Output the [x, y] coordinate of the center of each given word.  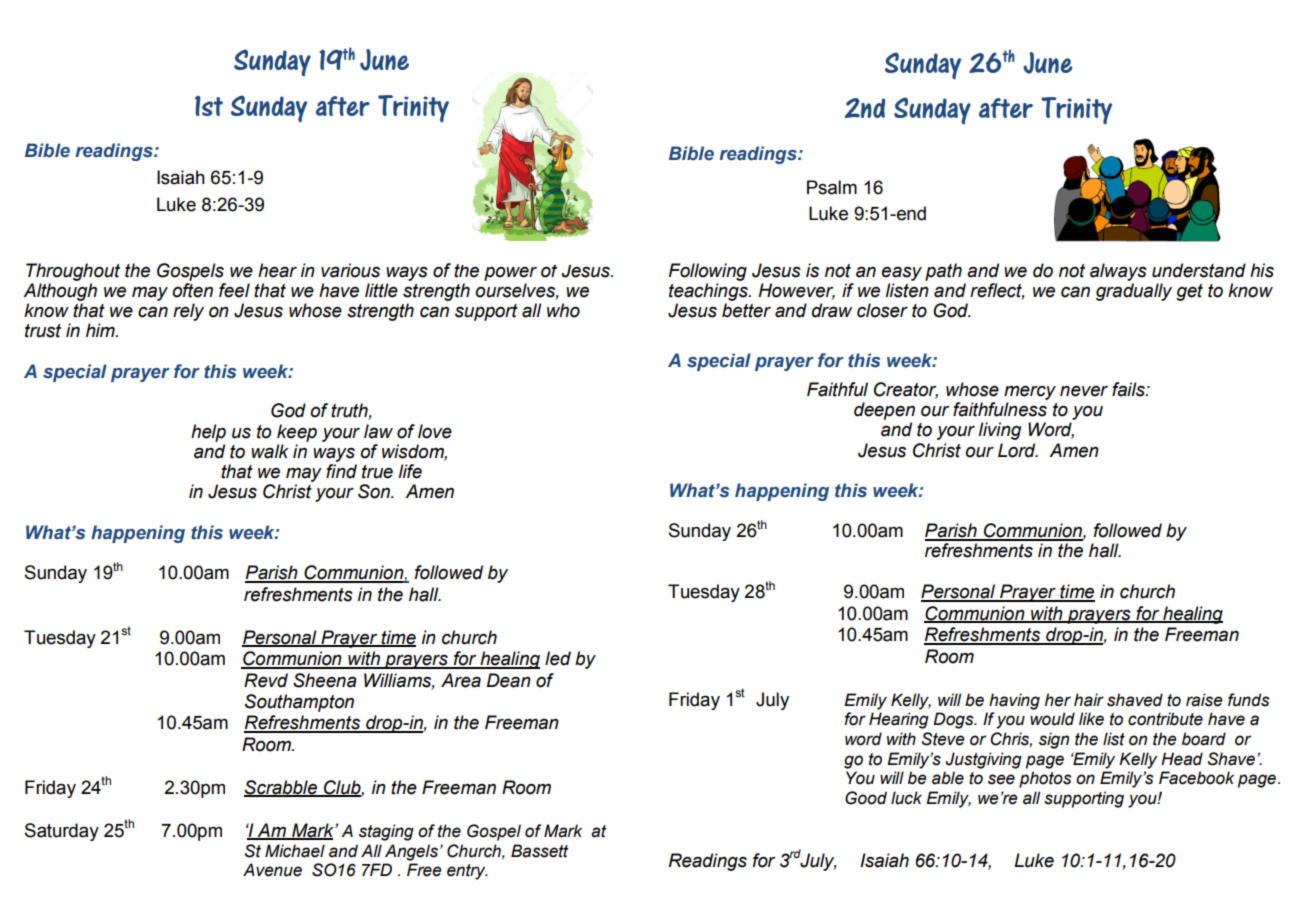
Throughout [73, 272]
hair [1089, 700]
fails [1129, 389]
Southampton [299, 703]
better [746, 310]
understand [1199, 270]
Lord [1018, 450]
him [101, 330]
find [341, 471]
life [410, 471]
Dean [509, 680]
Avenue [272, 870]
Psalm [832, 187]
